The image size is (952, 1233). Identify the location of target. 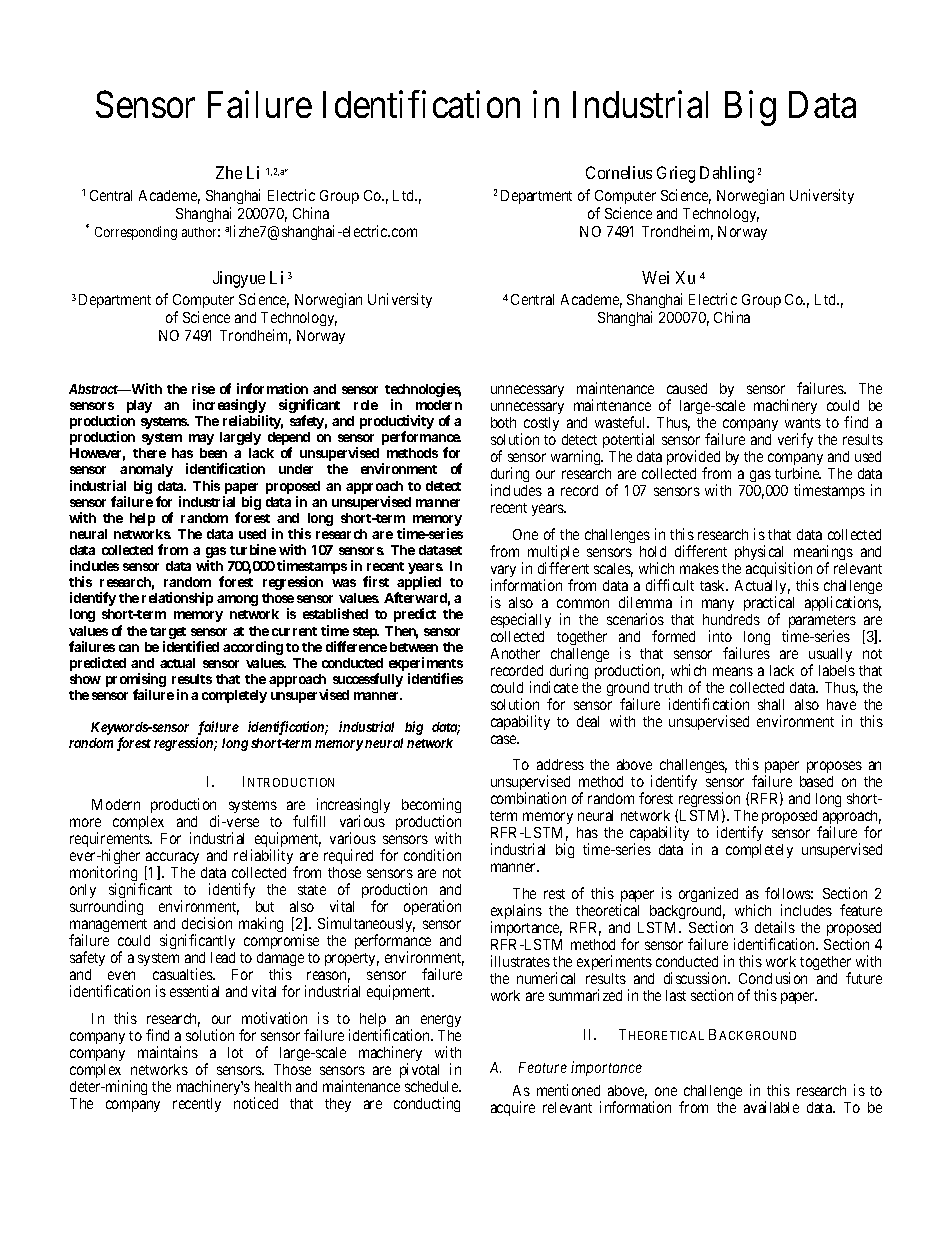
(168, 633).
